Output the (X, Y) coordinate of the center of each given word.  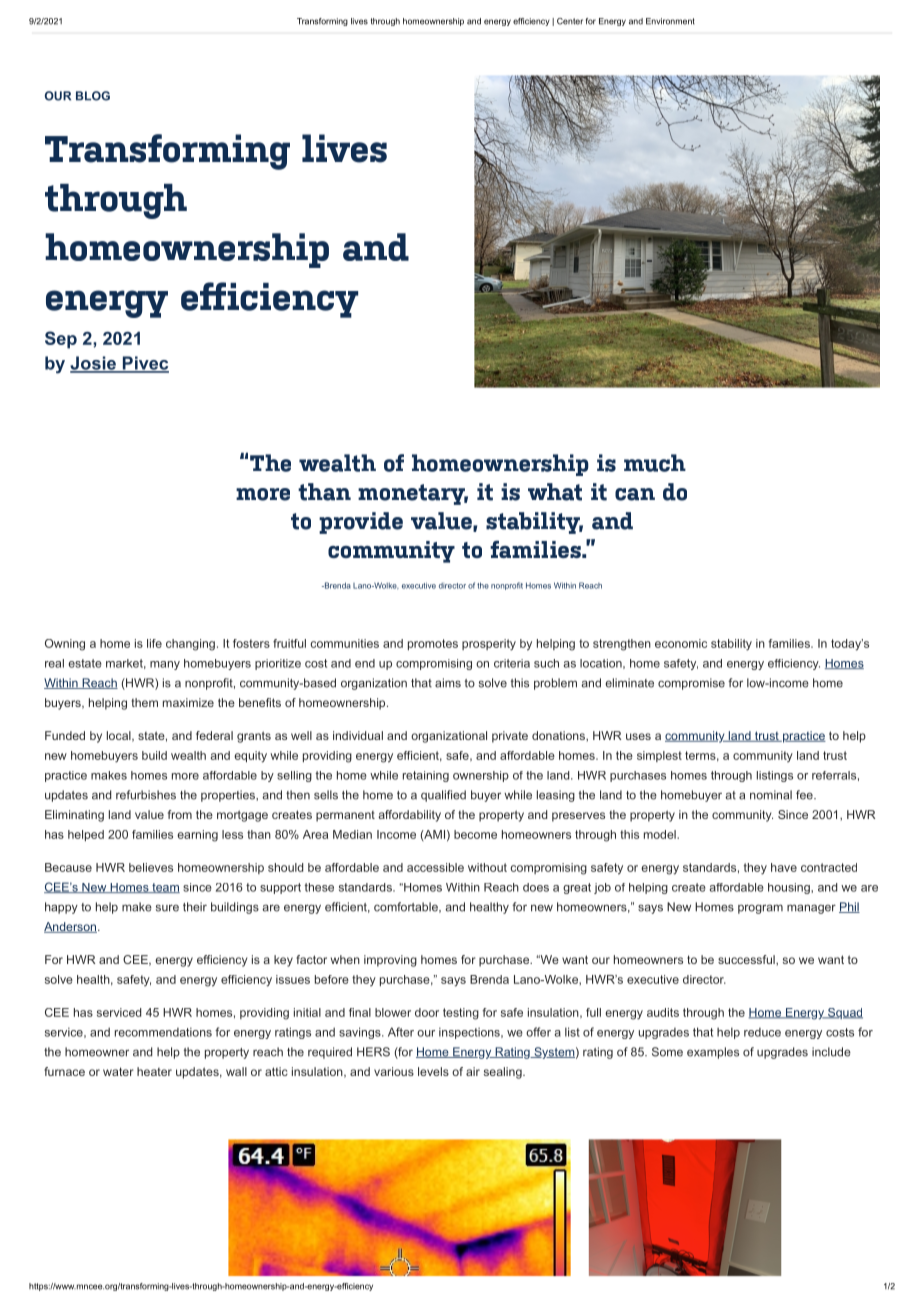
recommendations (163, 1032)
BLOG (93, 96)
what (555, 492)
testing (461, 1014)
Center (570, 21)
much (655, 463)
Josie (94, 364)
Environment (670, 21)
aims (448, 683)
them (144, 702)
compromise (691, 684)
